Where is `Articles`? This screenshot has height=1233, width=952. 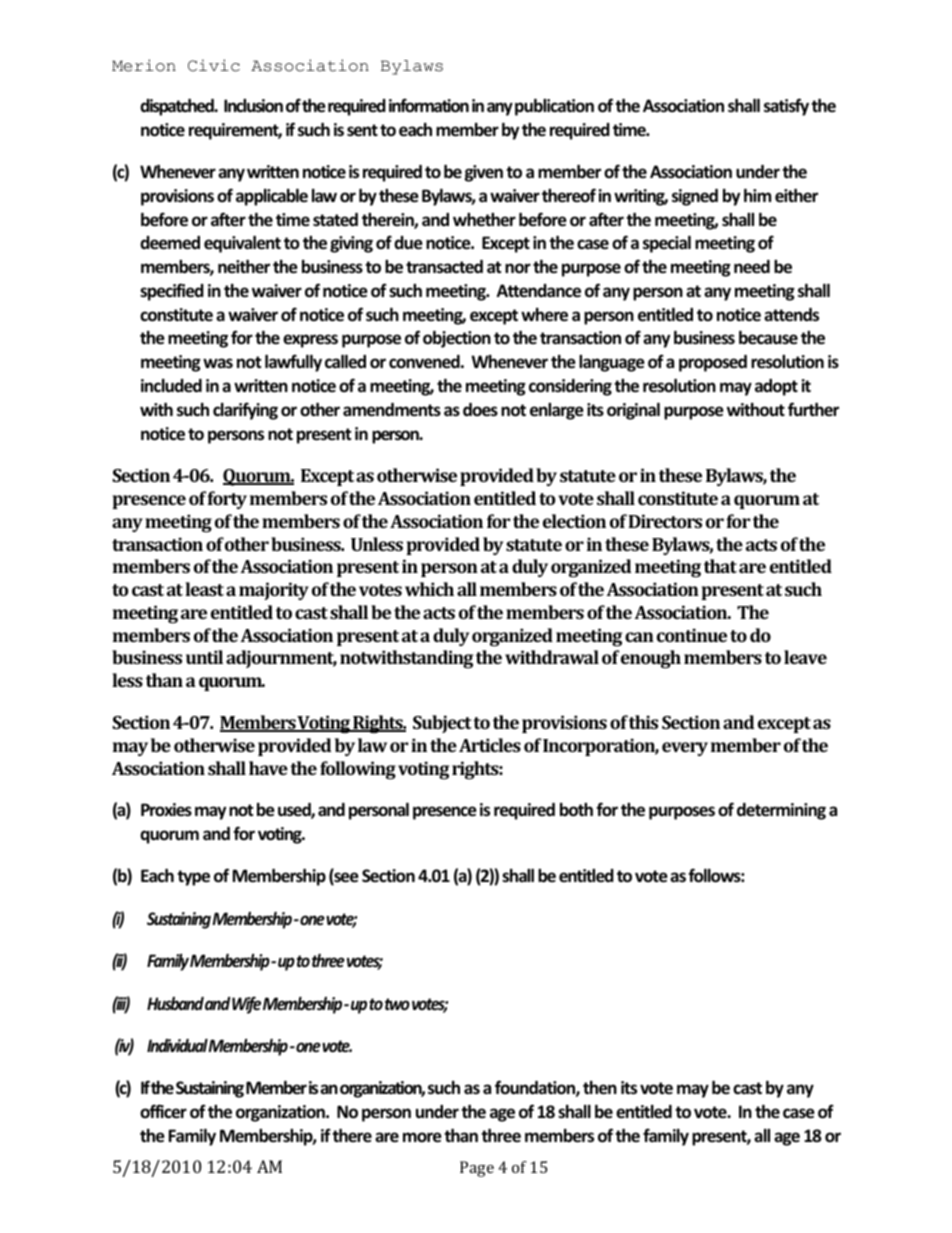 Articles is located at coordinates (490, 745).
